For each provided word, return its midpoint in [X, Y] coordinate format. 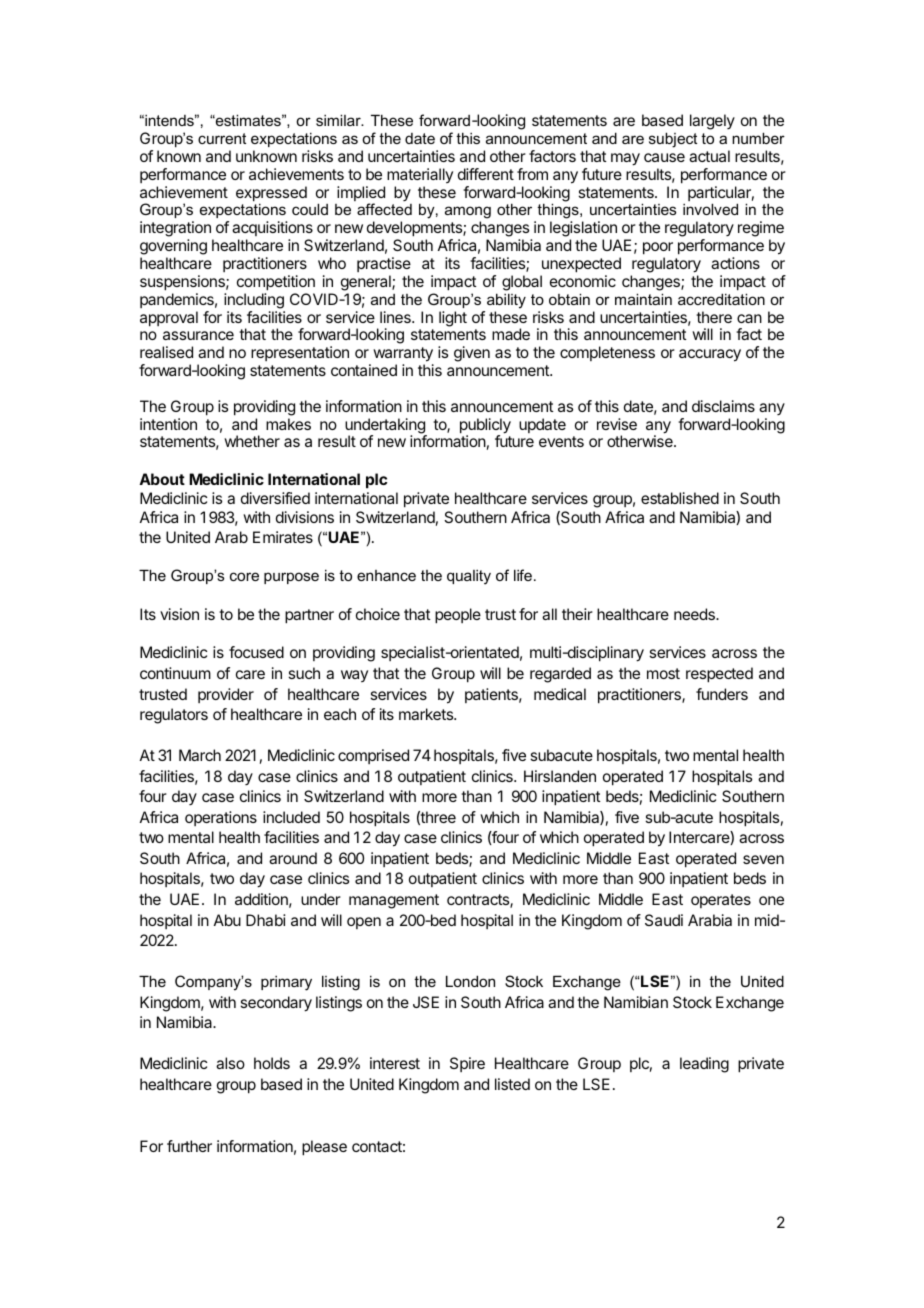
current [222, 138]
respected [719, 675]
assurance [198, 335]
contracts [479, 901]
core [244, 576]
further [189, 1146]
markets [427, 714]
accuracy [710, 355]
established [680, 498]
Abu [227, 920]
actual [709, 156]
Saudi [664, 920]
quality [469, 577]
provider [226, 695]
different [486, 174]
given [472, 354]
